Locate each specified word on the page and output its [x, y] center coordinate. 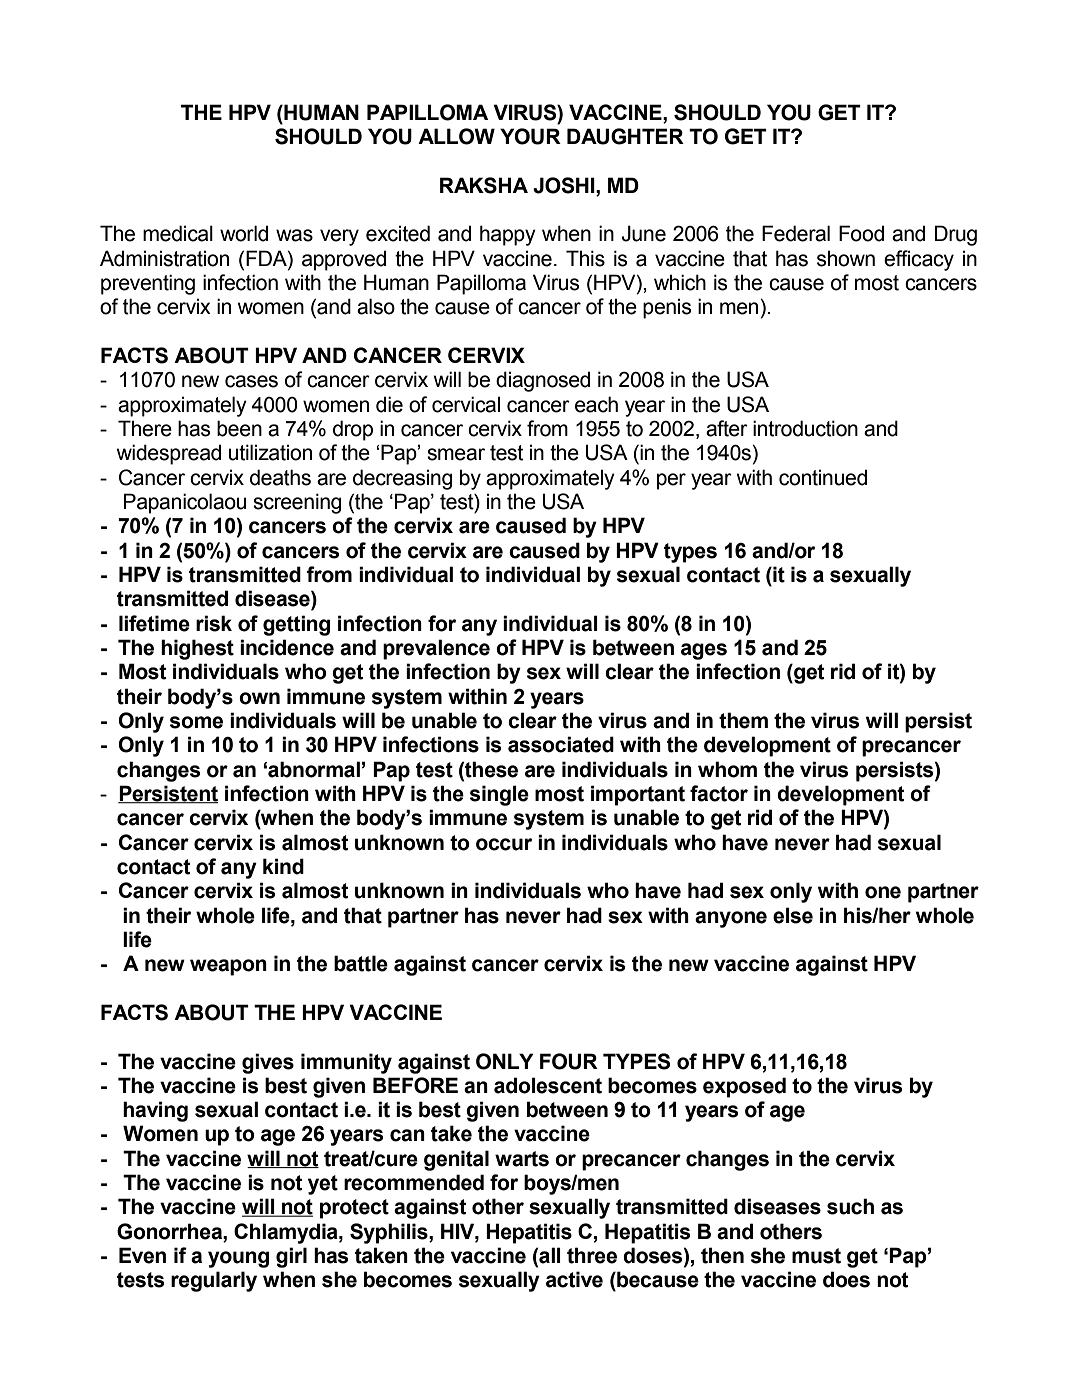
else [793, 915]
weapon [228, 967]
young [238, 1259]
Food [861, 233]
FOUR [569, 1061]
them [743, 720]
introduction [805, 428]
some [196, 722]
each [596, 404]
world [244, 233]
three [592, 1255]
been [239, 428]
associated [561, 744]
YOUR [530, 136]
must [816, 1256]
